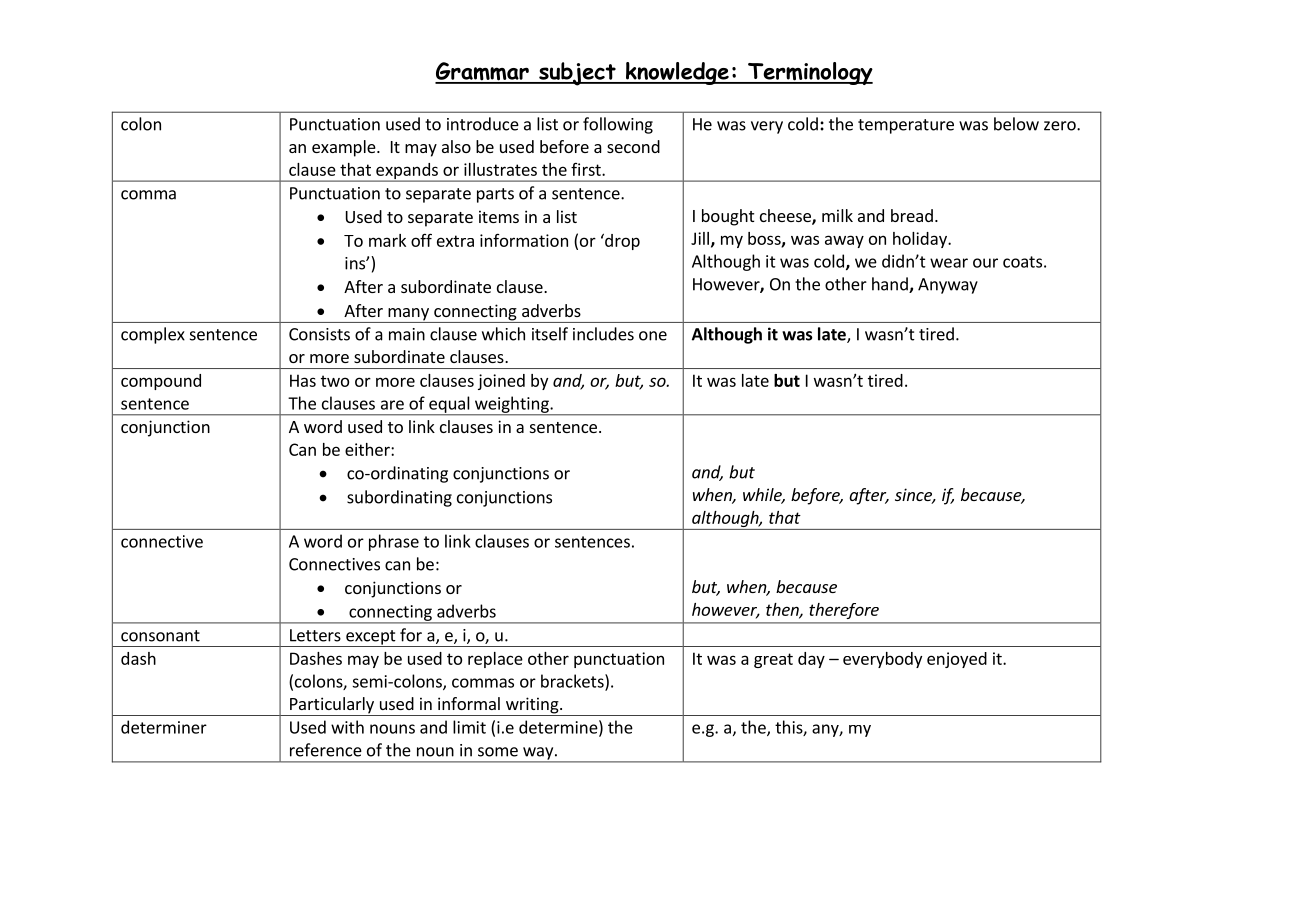 This image has height=924, width=1308. Describe the element at coordinates (512, 405) in the image. I see `weighting` at that location.
